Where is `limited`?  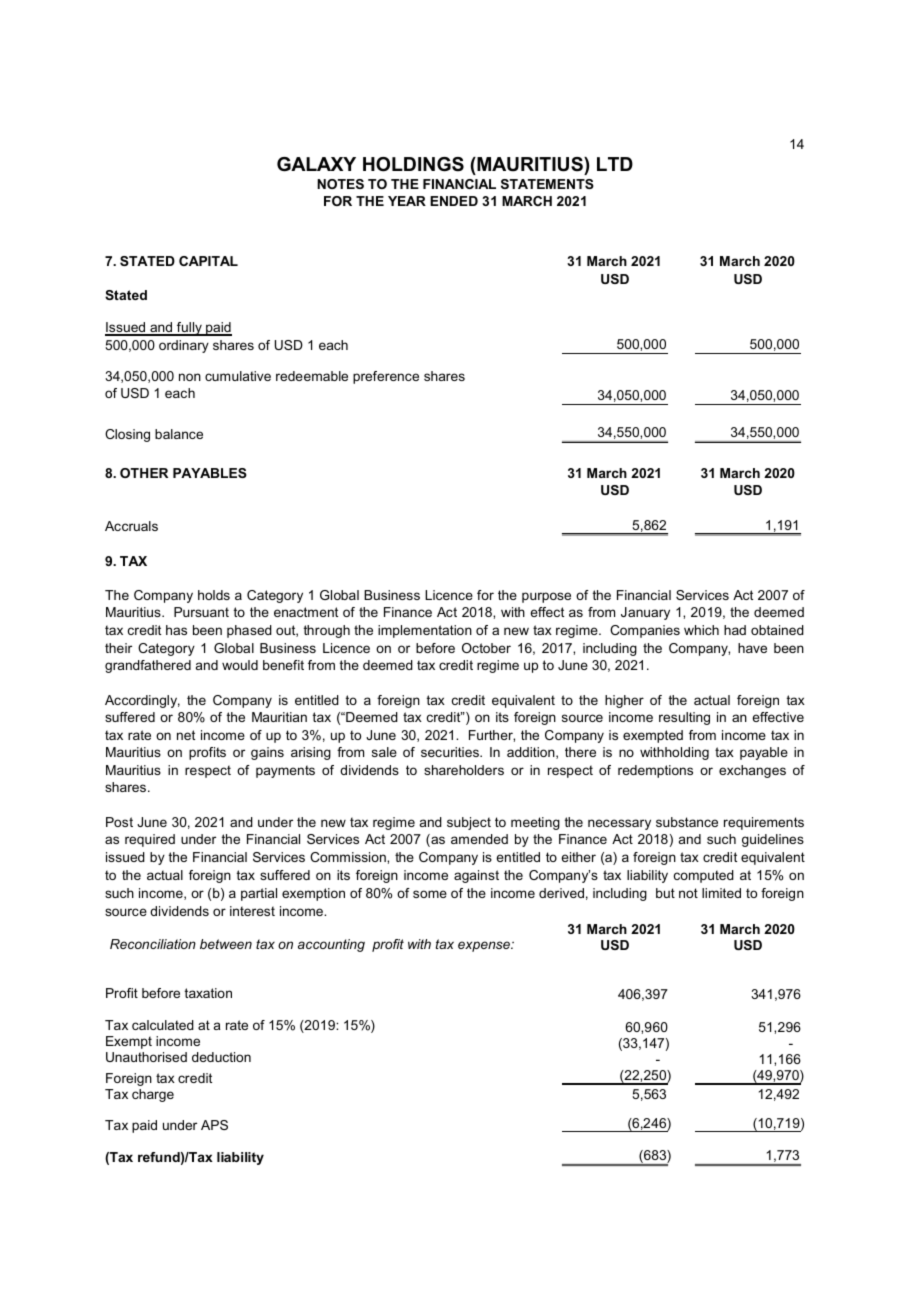 limited is located at coordinates (721, 893).
